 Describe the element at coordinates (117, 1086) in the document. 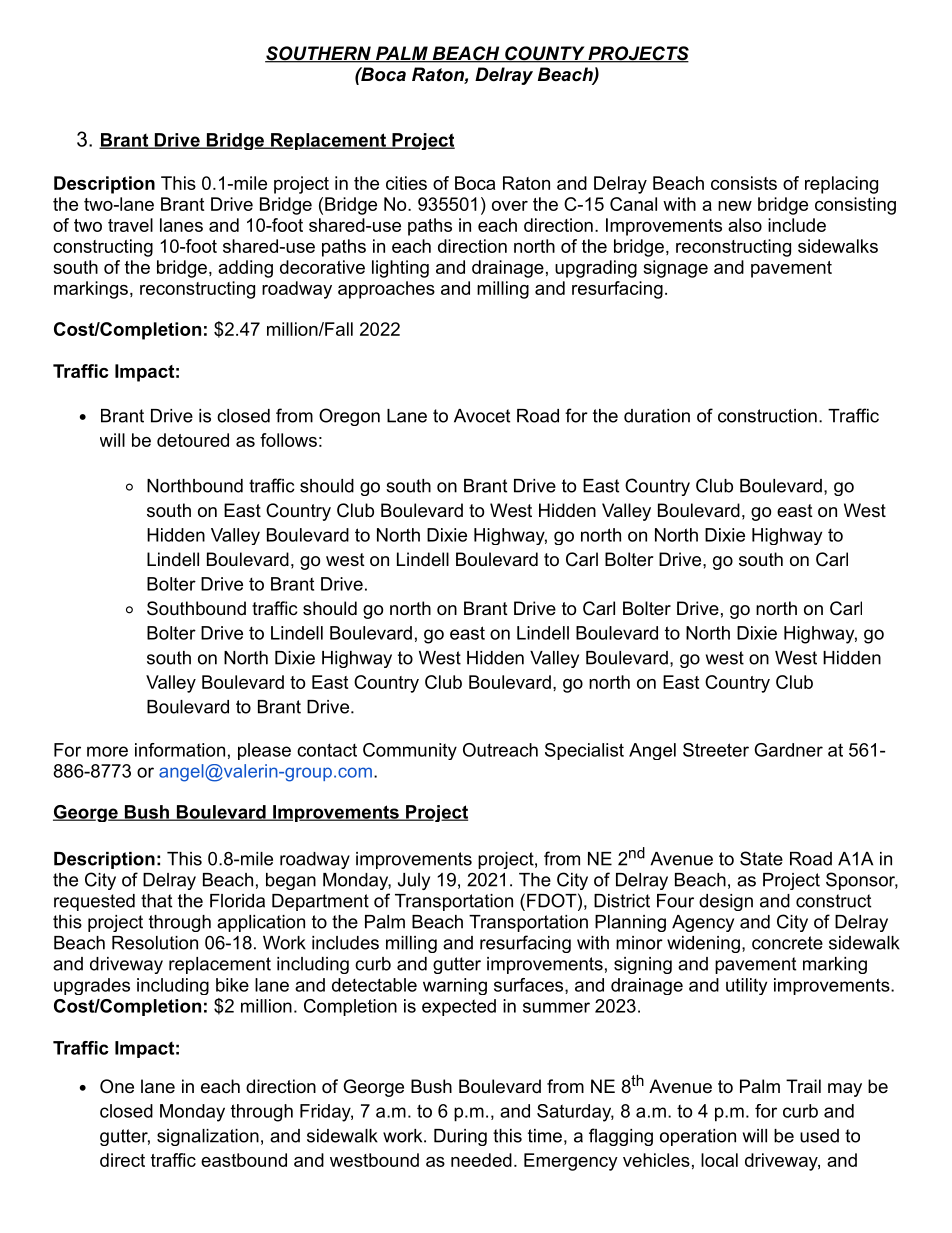

I see `One` at that location.
